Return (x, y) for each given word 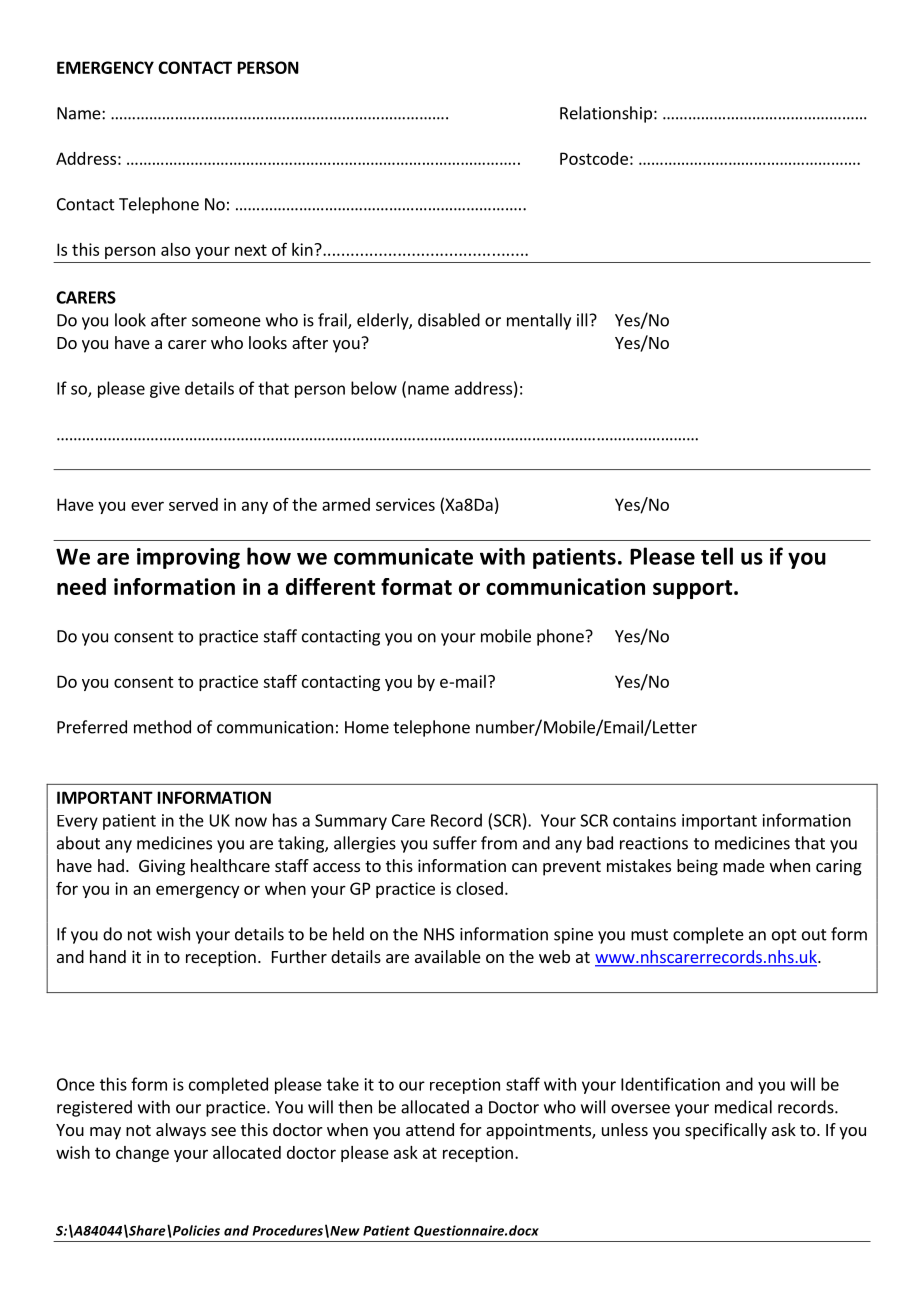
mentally (539, 321)
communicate (403, 556)
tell (717, 556)
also (175, 249)
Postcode (594, 158)
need (81, 586)
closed (479, 888)
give (165, 390)
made (744, 865)
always (181, 1131)
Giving (162, 867)
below (374, 388)
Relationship (606, 114)
